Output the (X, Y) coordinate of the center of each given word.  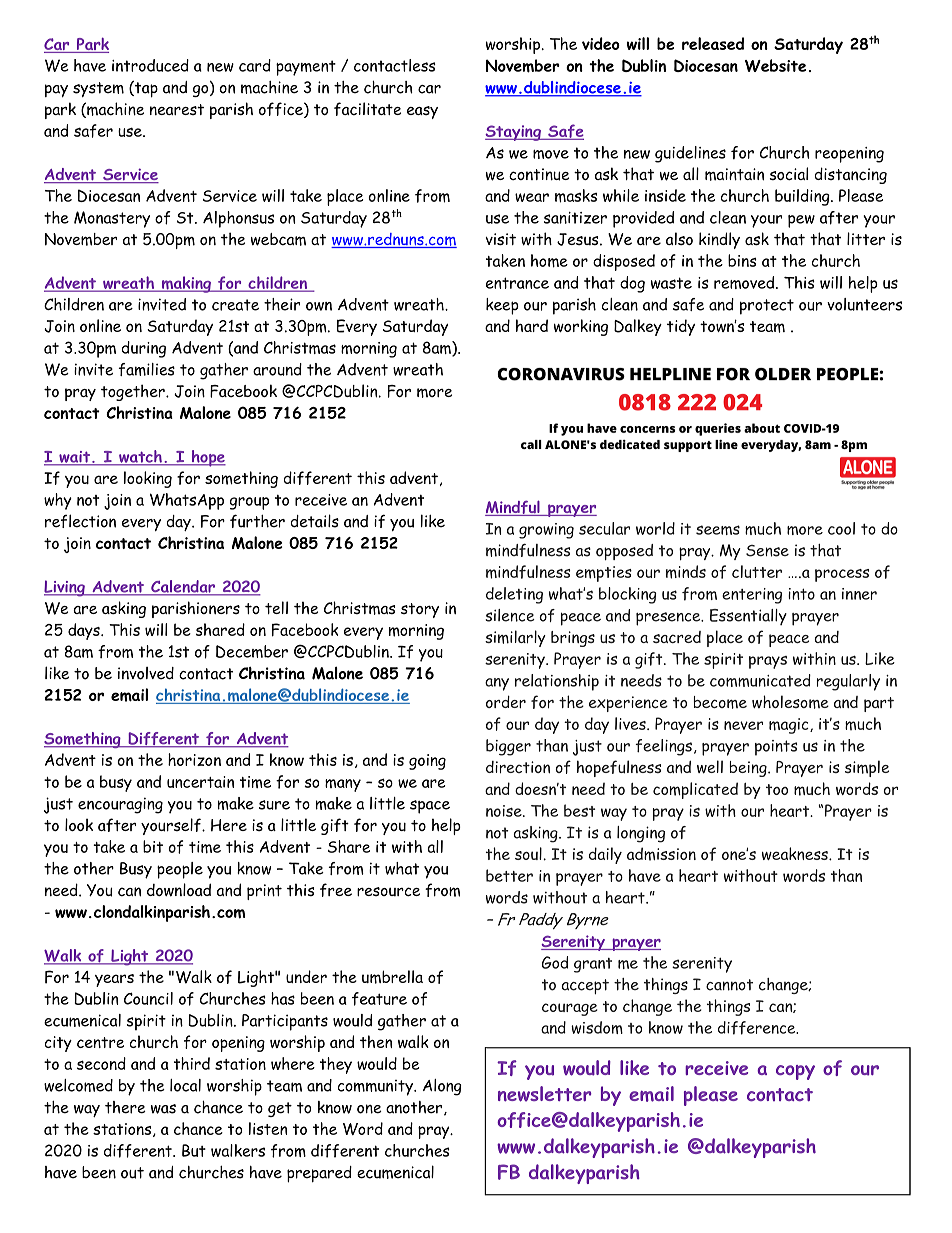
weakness (796, 853)
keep (502, 306)
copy (795, 1072)
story (420, 610)
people (180, 870)
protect (767, 307)
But (194, 1150)
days (85, 631)
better (509, 875)
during (143, 349)
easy (422, 112)
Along (442, 1087)
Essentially (748, 617)
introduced (150, 65)
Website (775, 65)
